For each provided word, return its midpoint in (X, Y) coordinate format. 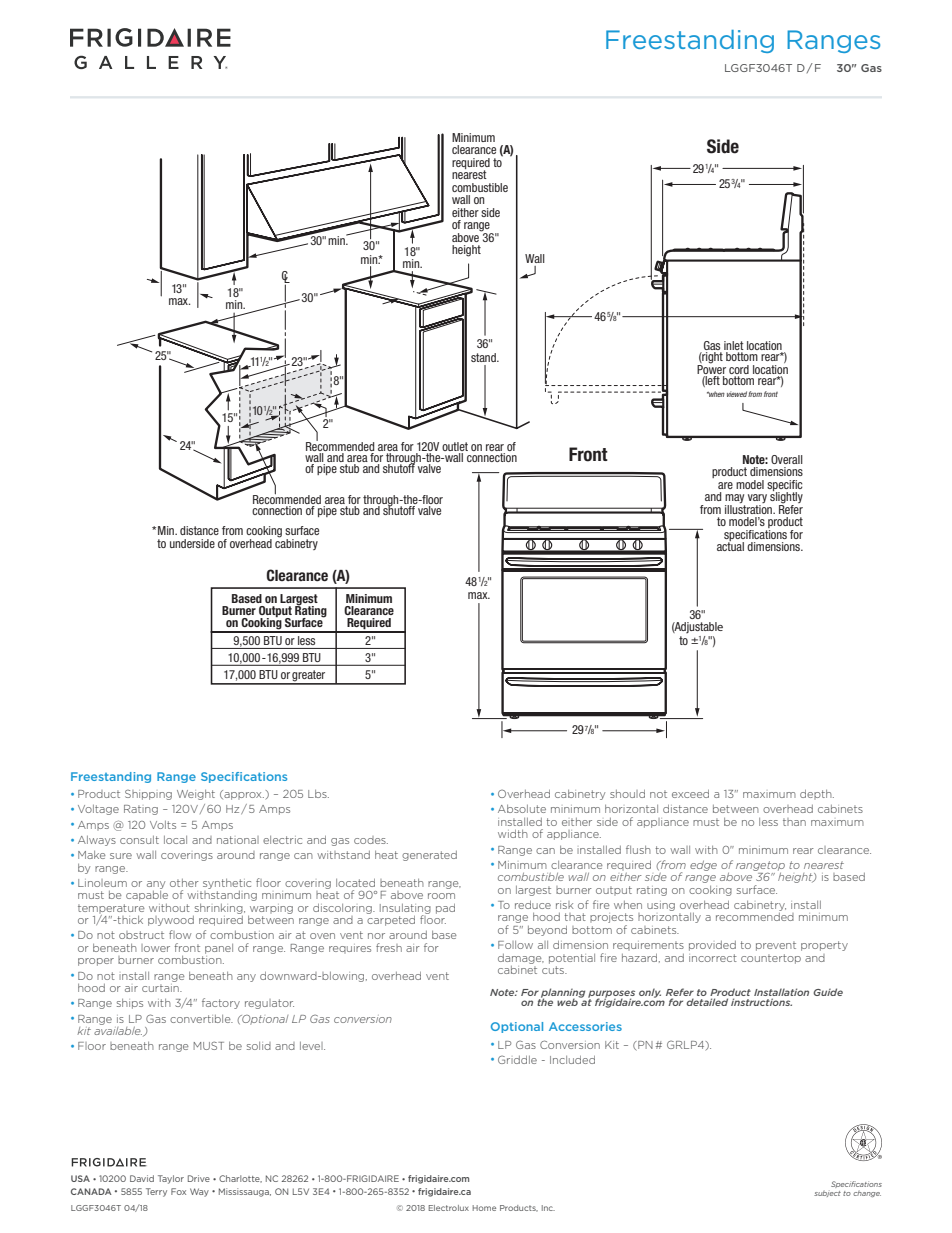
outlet (455, 446)
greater (309, 677)
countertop (771, 959)
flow (180, 934)
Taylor (171, 1179)
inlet (734, 347)
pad (445, 909)
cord (739, 371)
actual (730, 545)
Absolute (522, 809)
